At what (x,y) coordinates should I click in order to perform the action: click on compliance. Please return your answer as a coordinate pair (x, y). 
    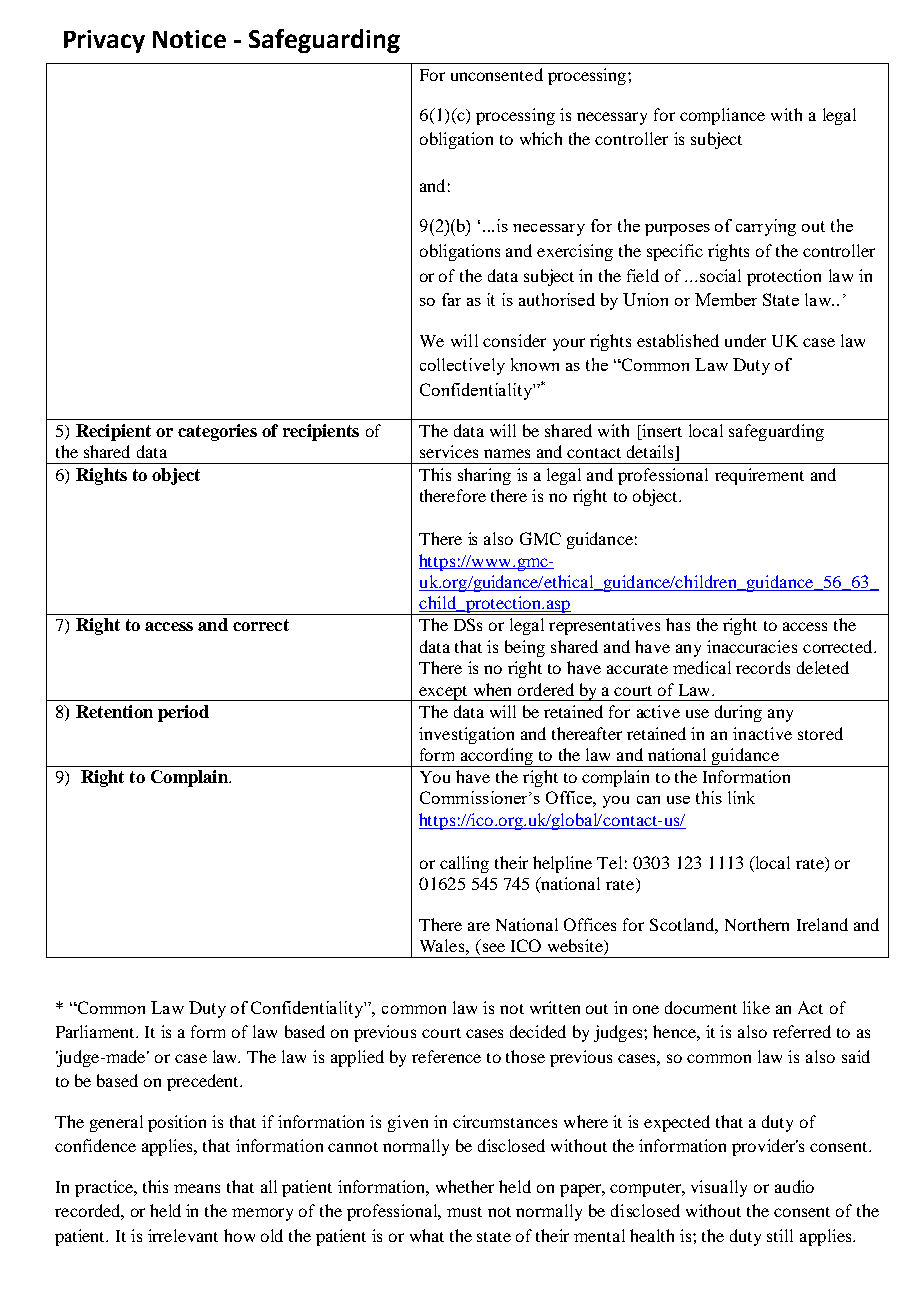
    Looking at the image, I should click on (722, 116).
